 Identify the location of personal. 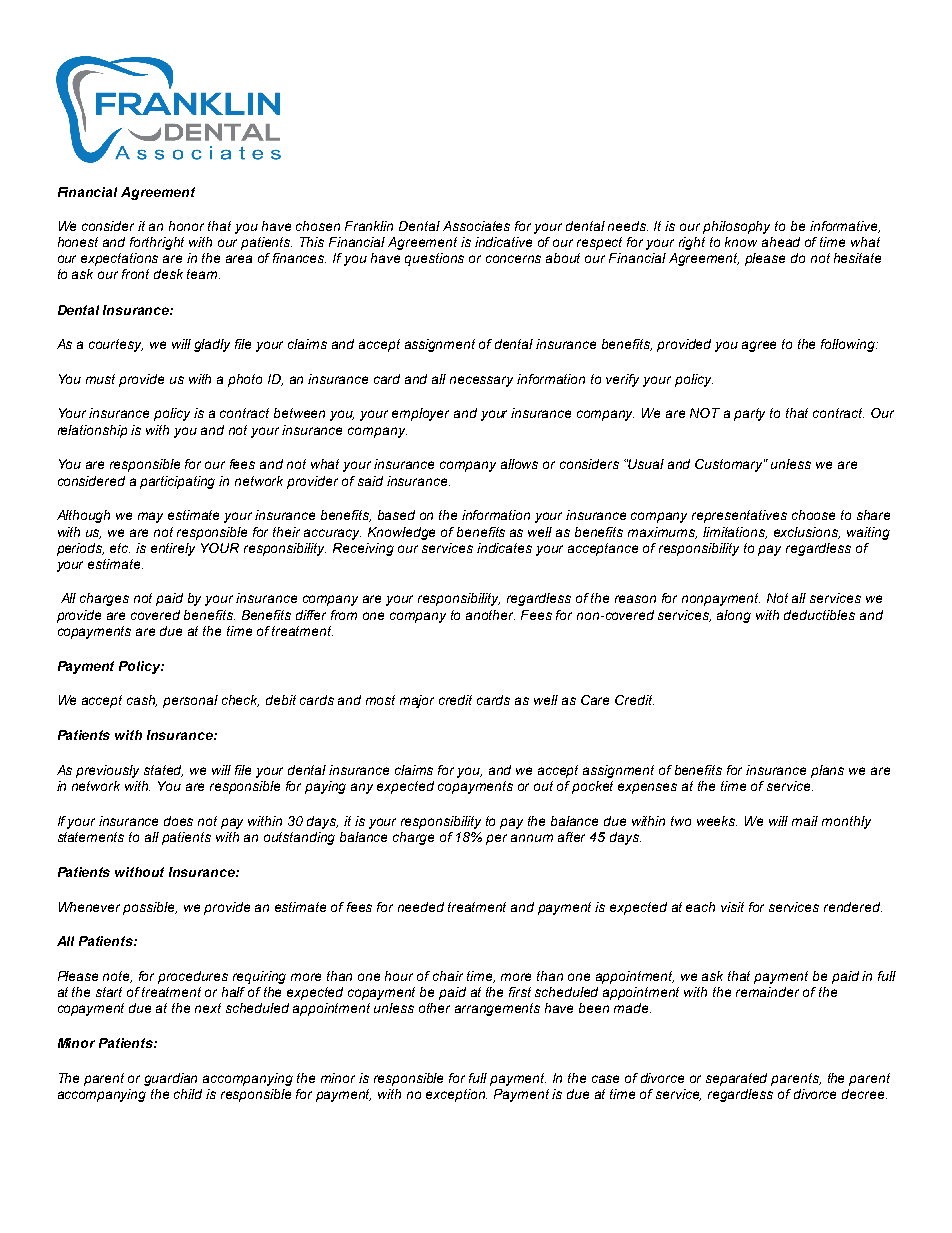
(190, 701).
